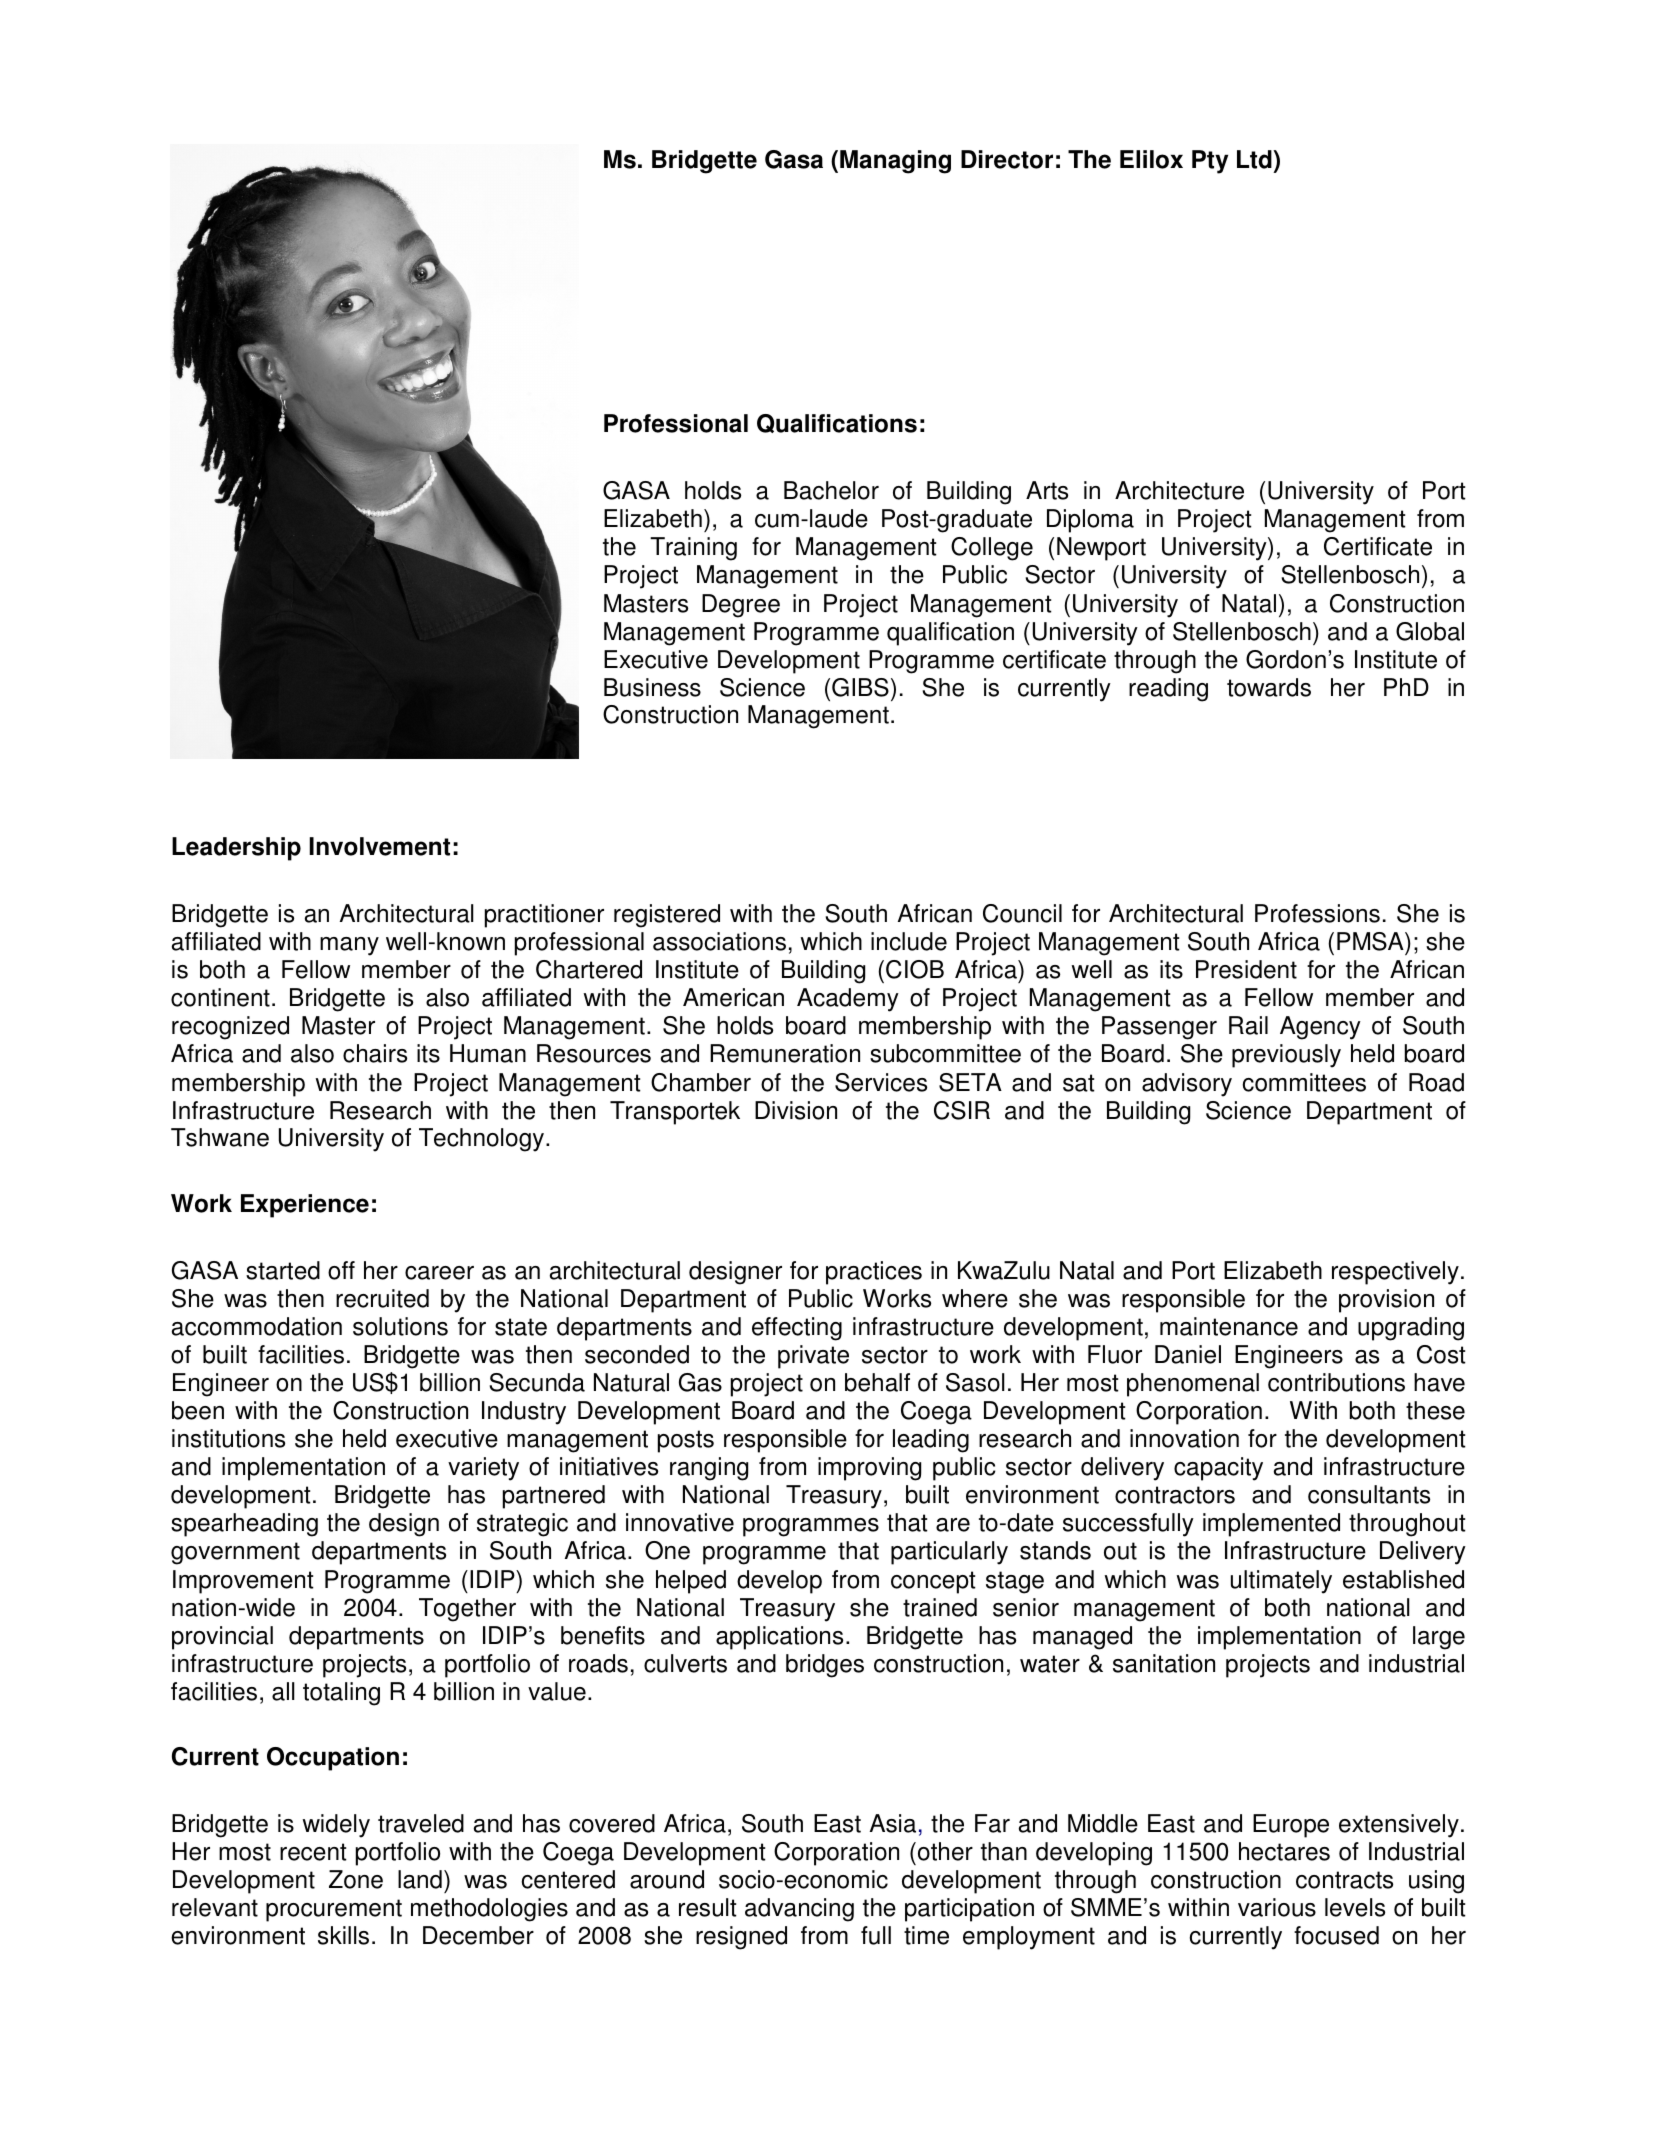  I want to click on solutions, so click(400, 1326).
